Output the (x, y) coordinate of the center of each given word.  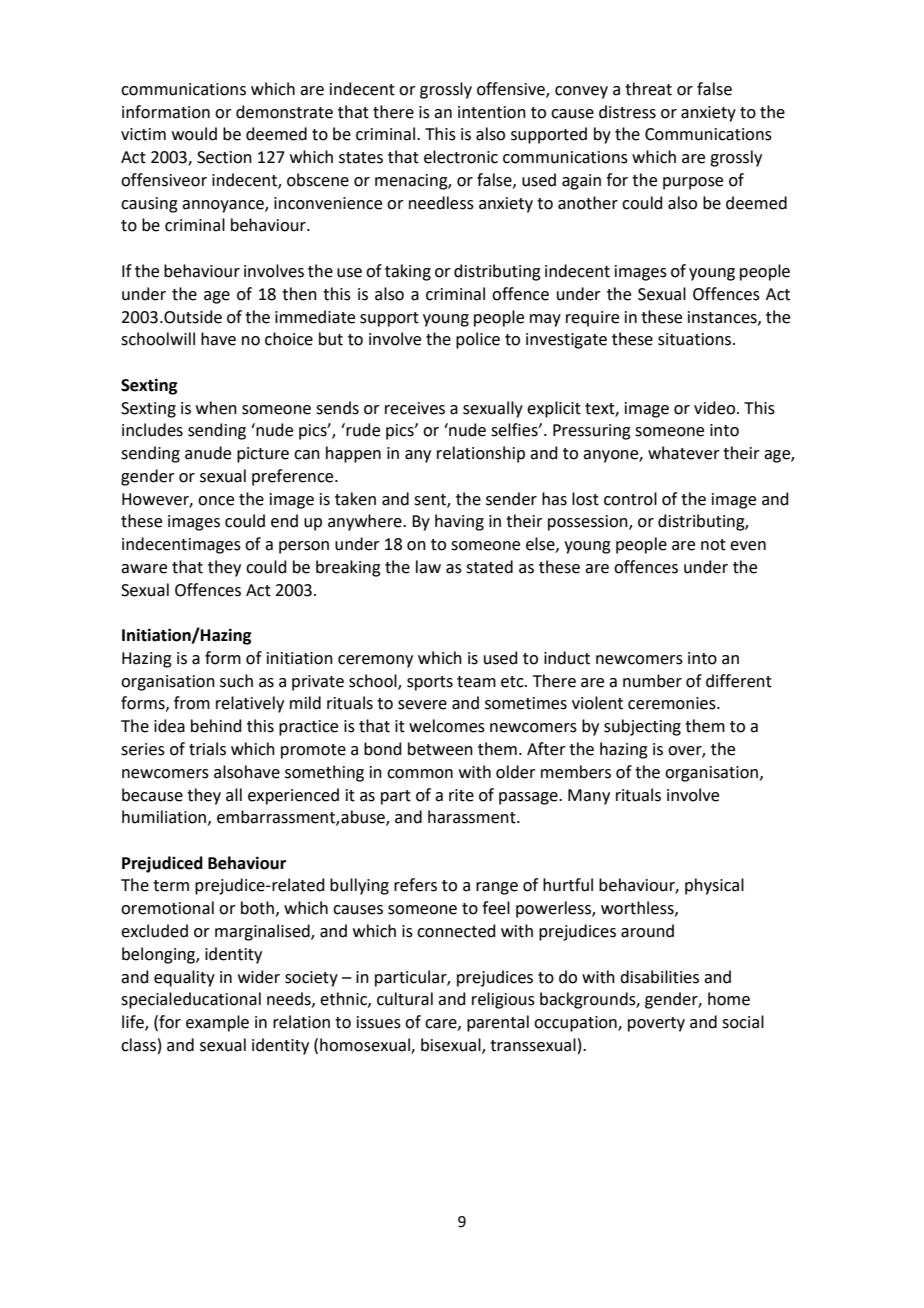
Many (589, 797)
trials (207, 749)
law (428, 567)
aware (144, 569)
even (748, 546)
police (478, 340)
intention (492, 112)
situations (696, 339)
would (194, 134)
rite (461, 795)
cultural (405, 999)
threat (648, 89)
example (217, 1023)
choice (289, 339)
